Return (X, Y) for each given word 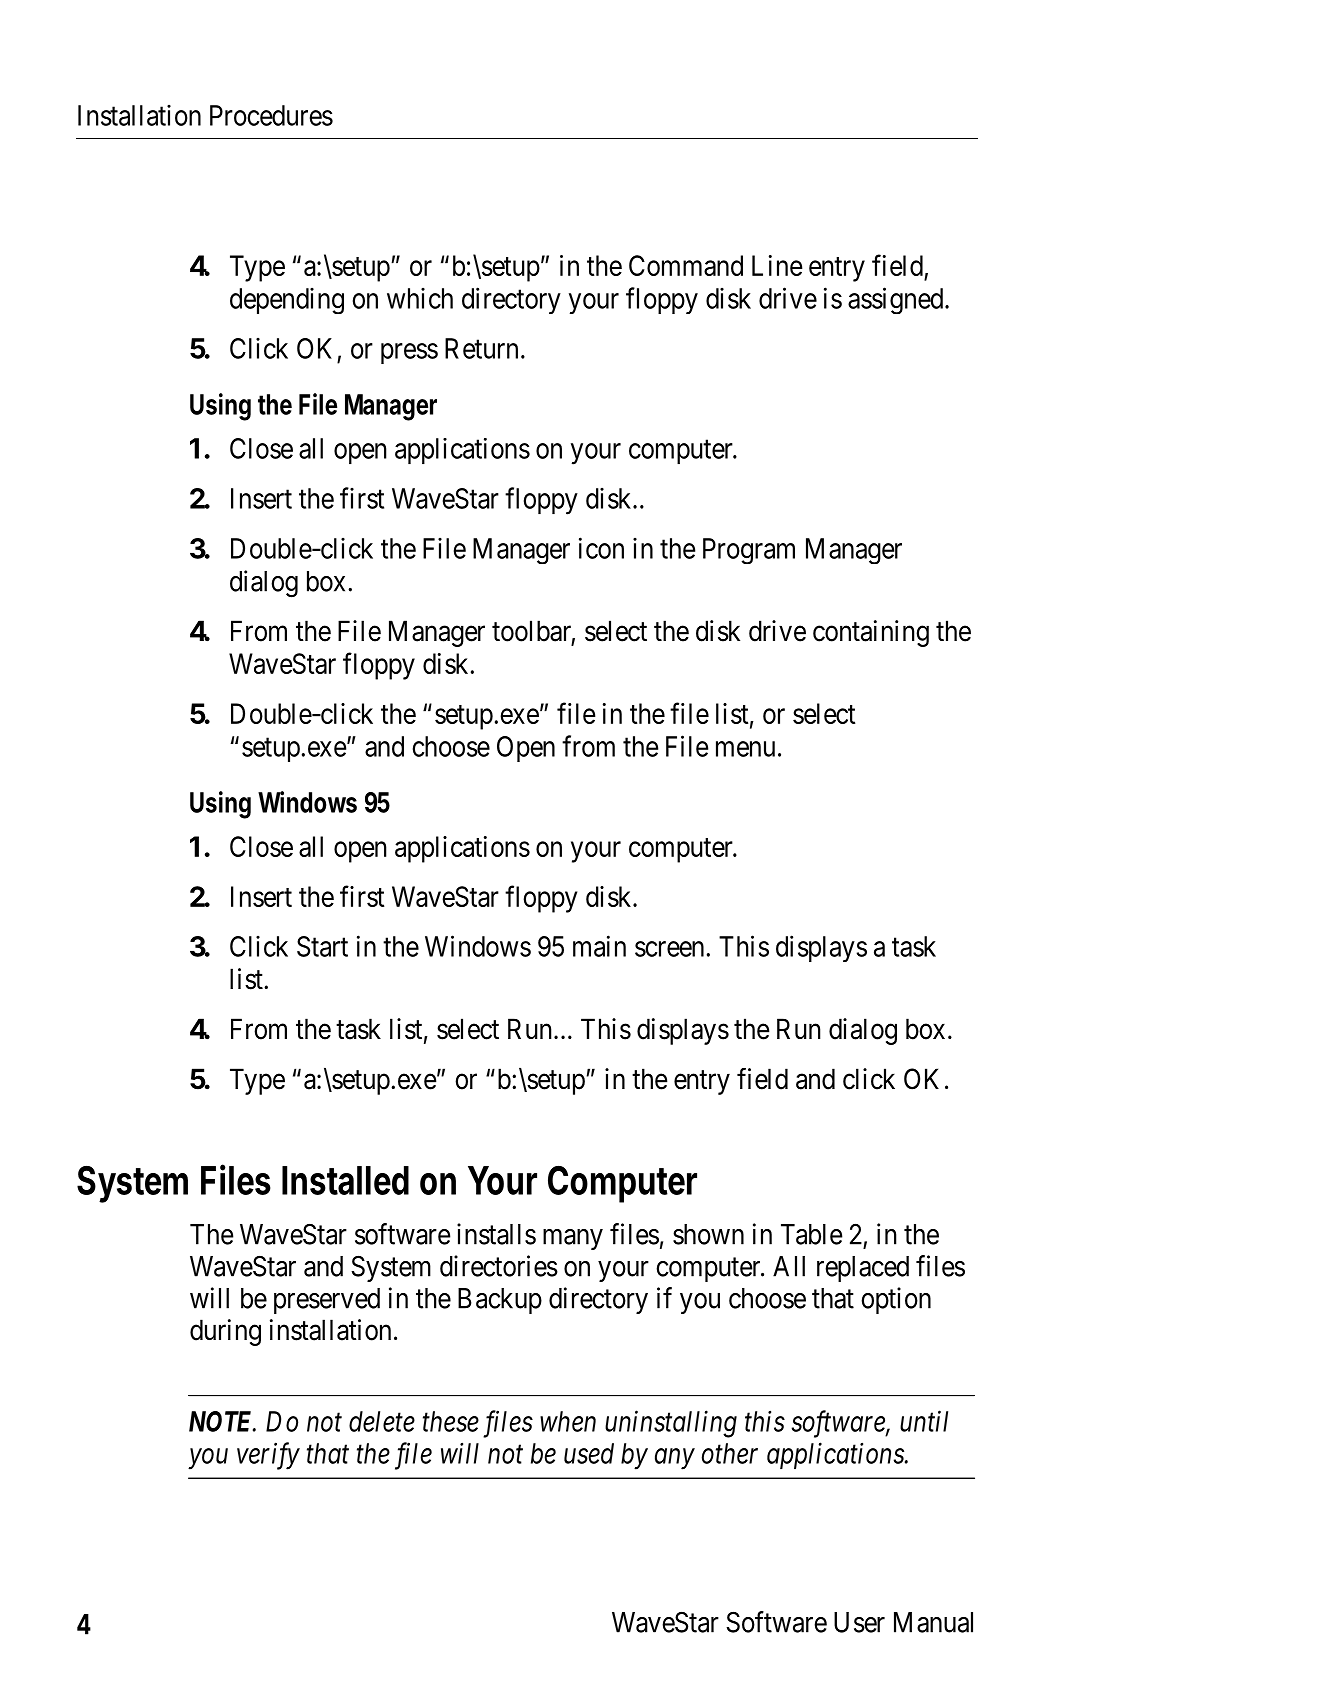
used (589, 1453)
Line (777, 265)
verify (268, 1456)
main (599, 946)
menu (745, 749)
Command (686, 265)
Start (322, 946)
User (859, 1622)
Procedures (271, 115)
